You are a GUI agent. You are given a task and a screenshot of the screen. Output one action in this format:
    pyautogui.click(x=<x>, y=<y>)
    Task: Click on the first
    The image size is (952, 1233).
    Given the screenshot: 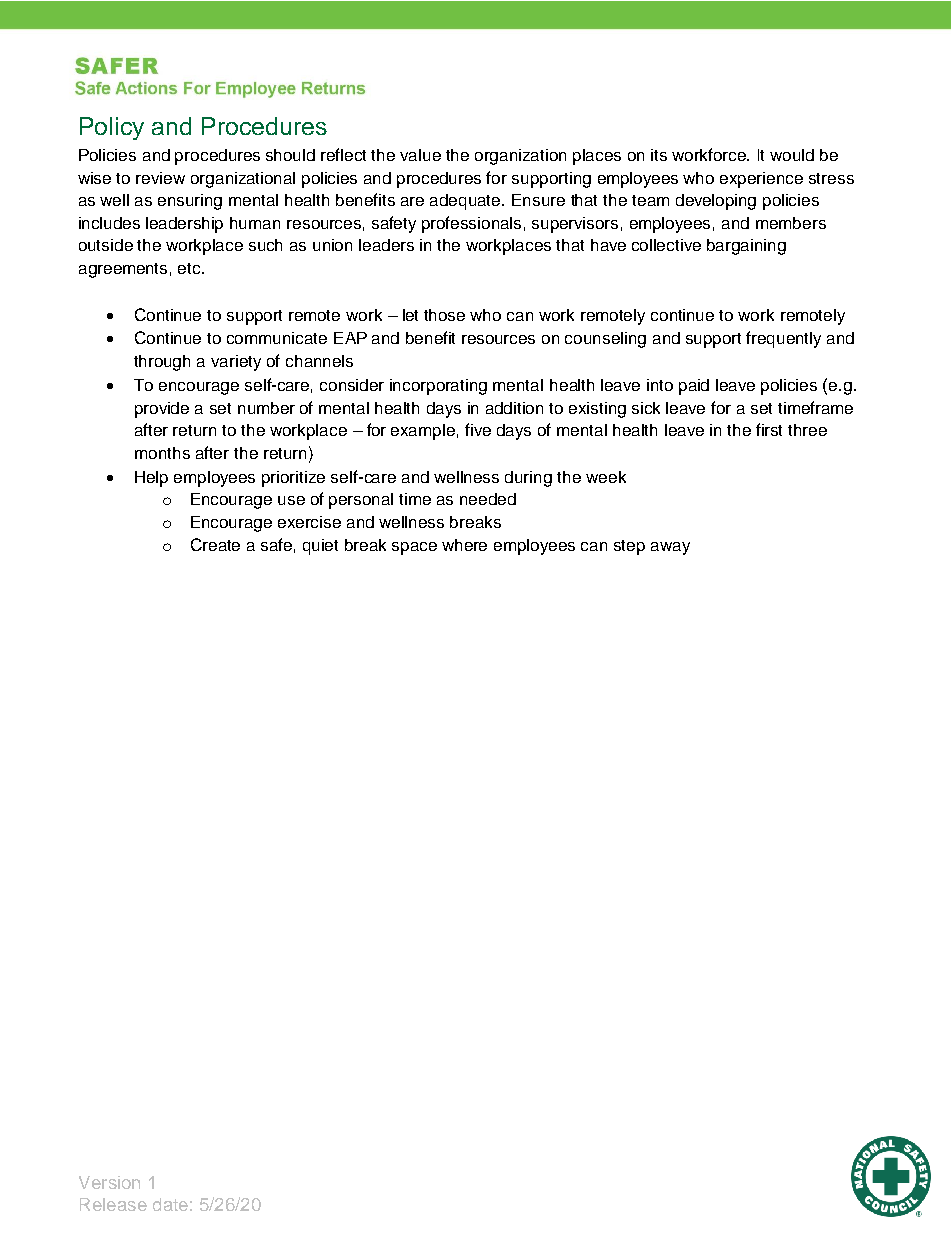 What is the action you would take?
    pyautogui.click(x=769, y=429)
